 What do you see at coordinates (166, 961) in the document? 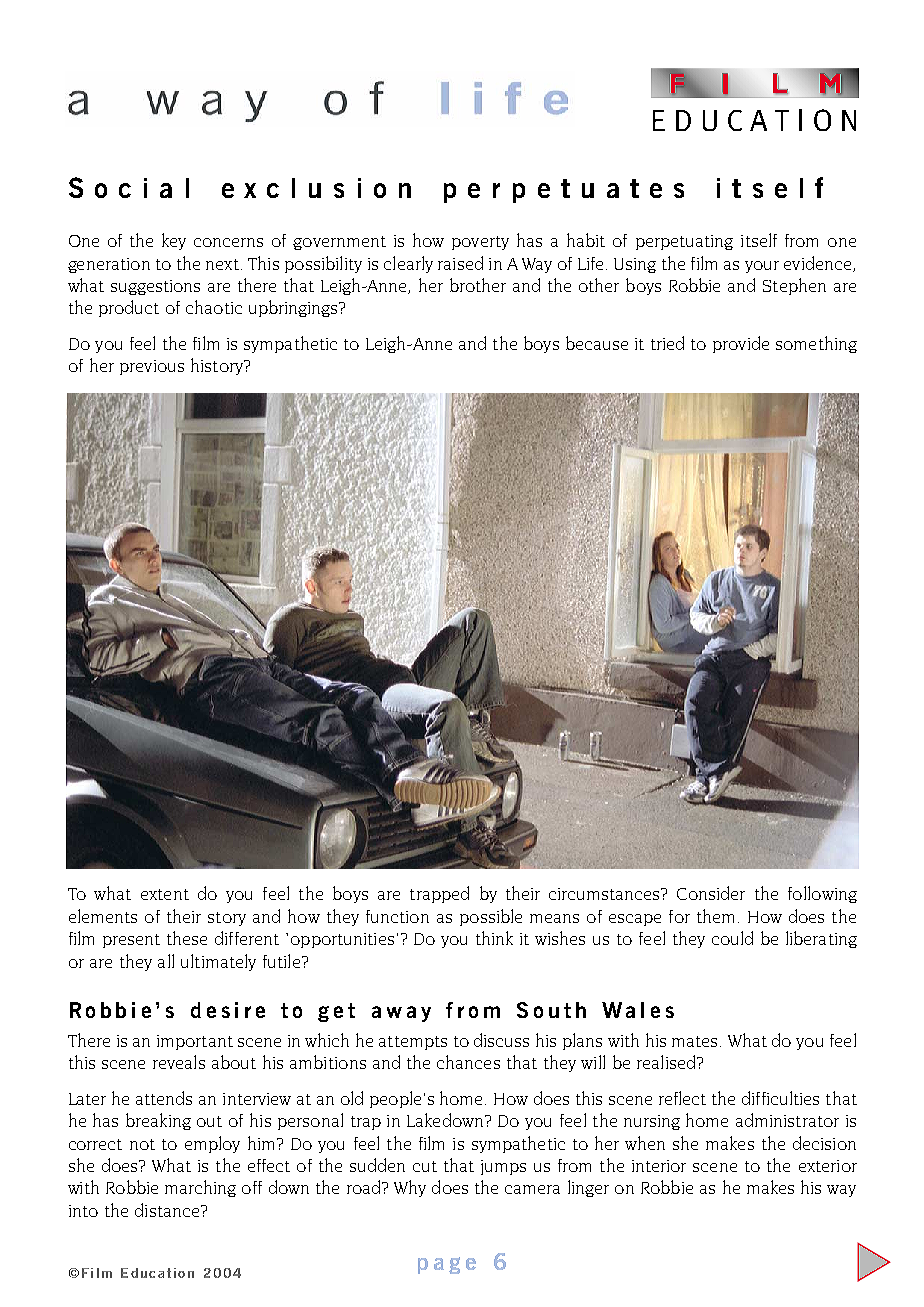
I see `all` at bounding box center [166, 961].
